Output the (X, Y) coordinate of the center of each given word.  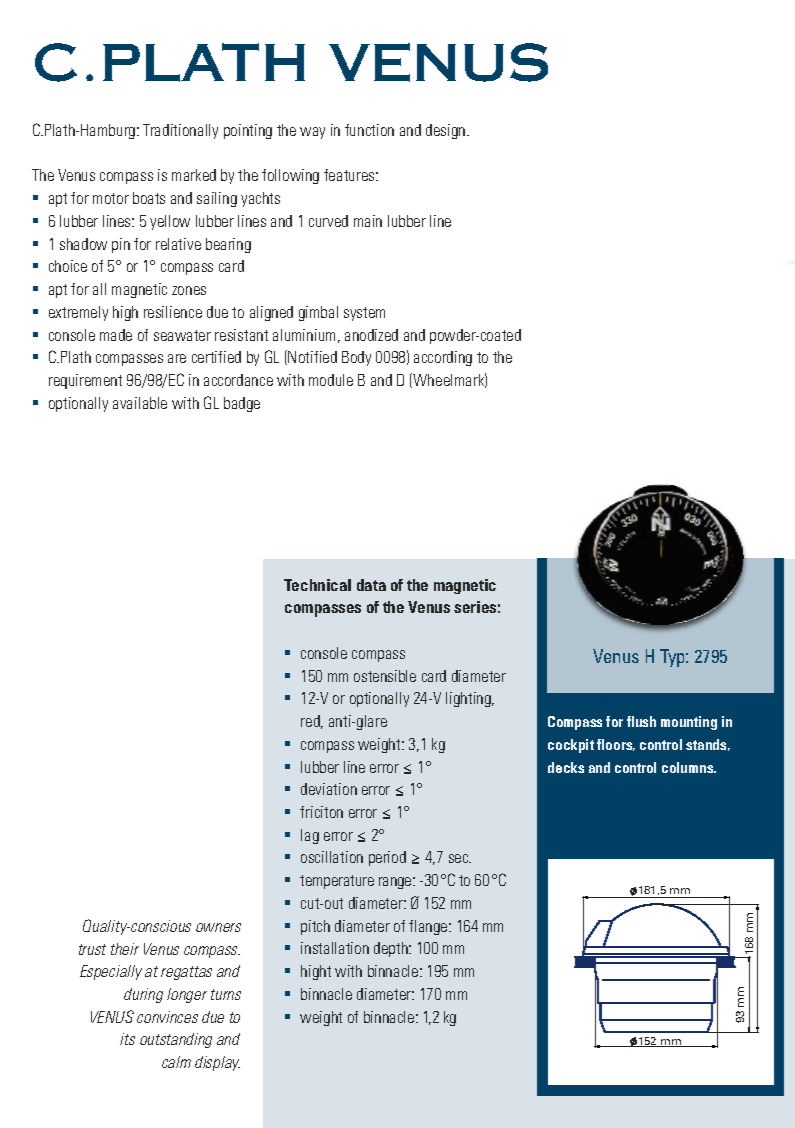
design (447, 131)
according (443, 358)
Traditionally (180, 131)
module (331, 380)
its (127, 1039)
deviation (329, 789)
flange (429, 927)
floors (616, 745)
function (369, 130)
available (140, 403)
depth (392, 949)
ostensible (385, 676)
